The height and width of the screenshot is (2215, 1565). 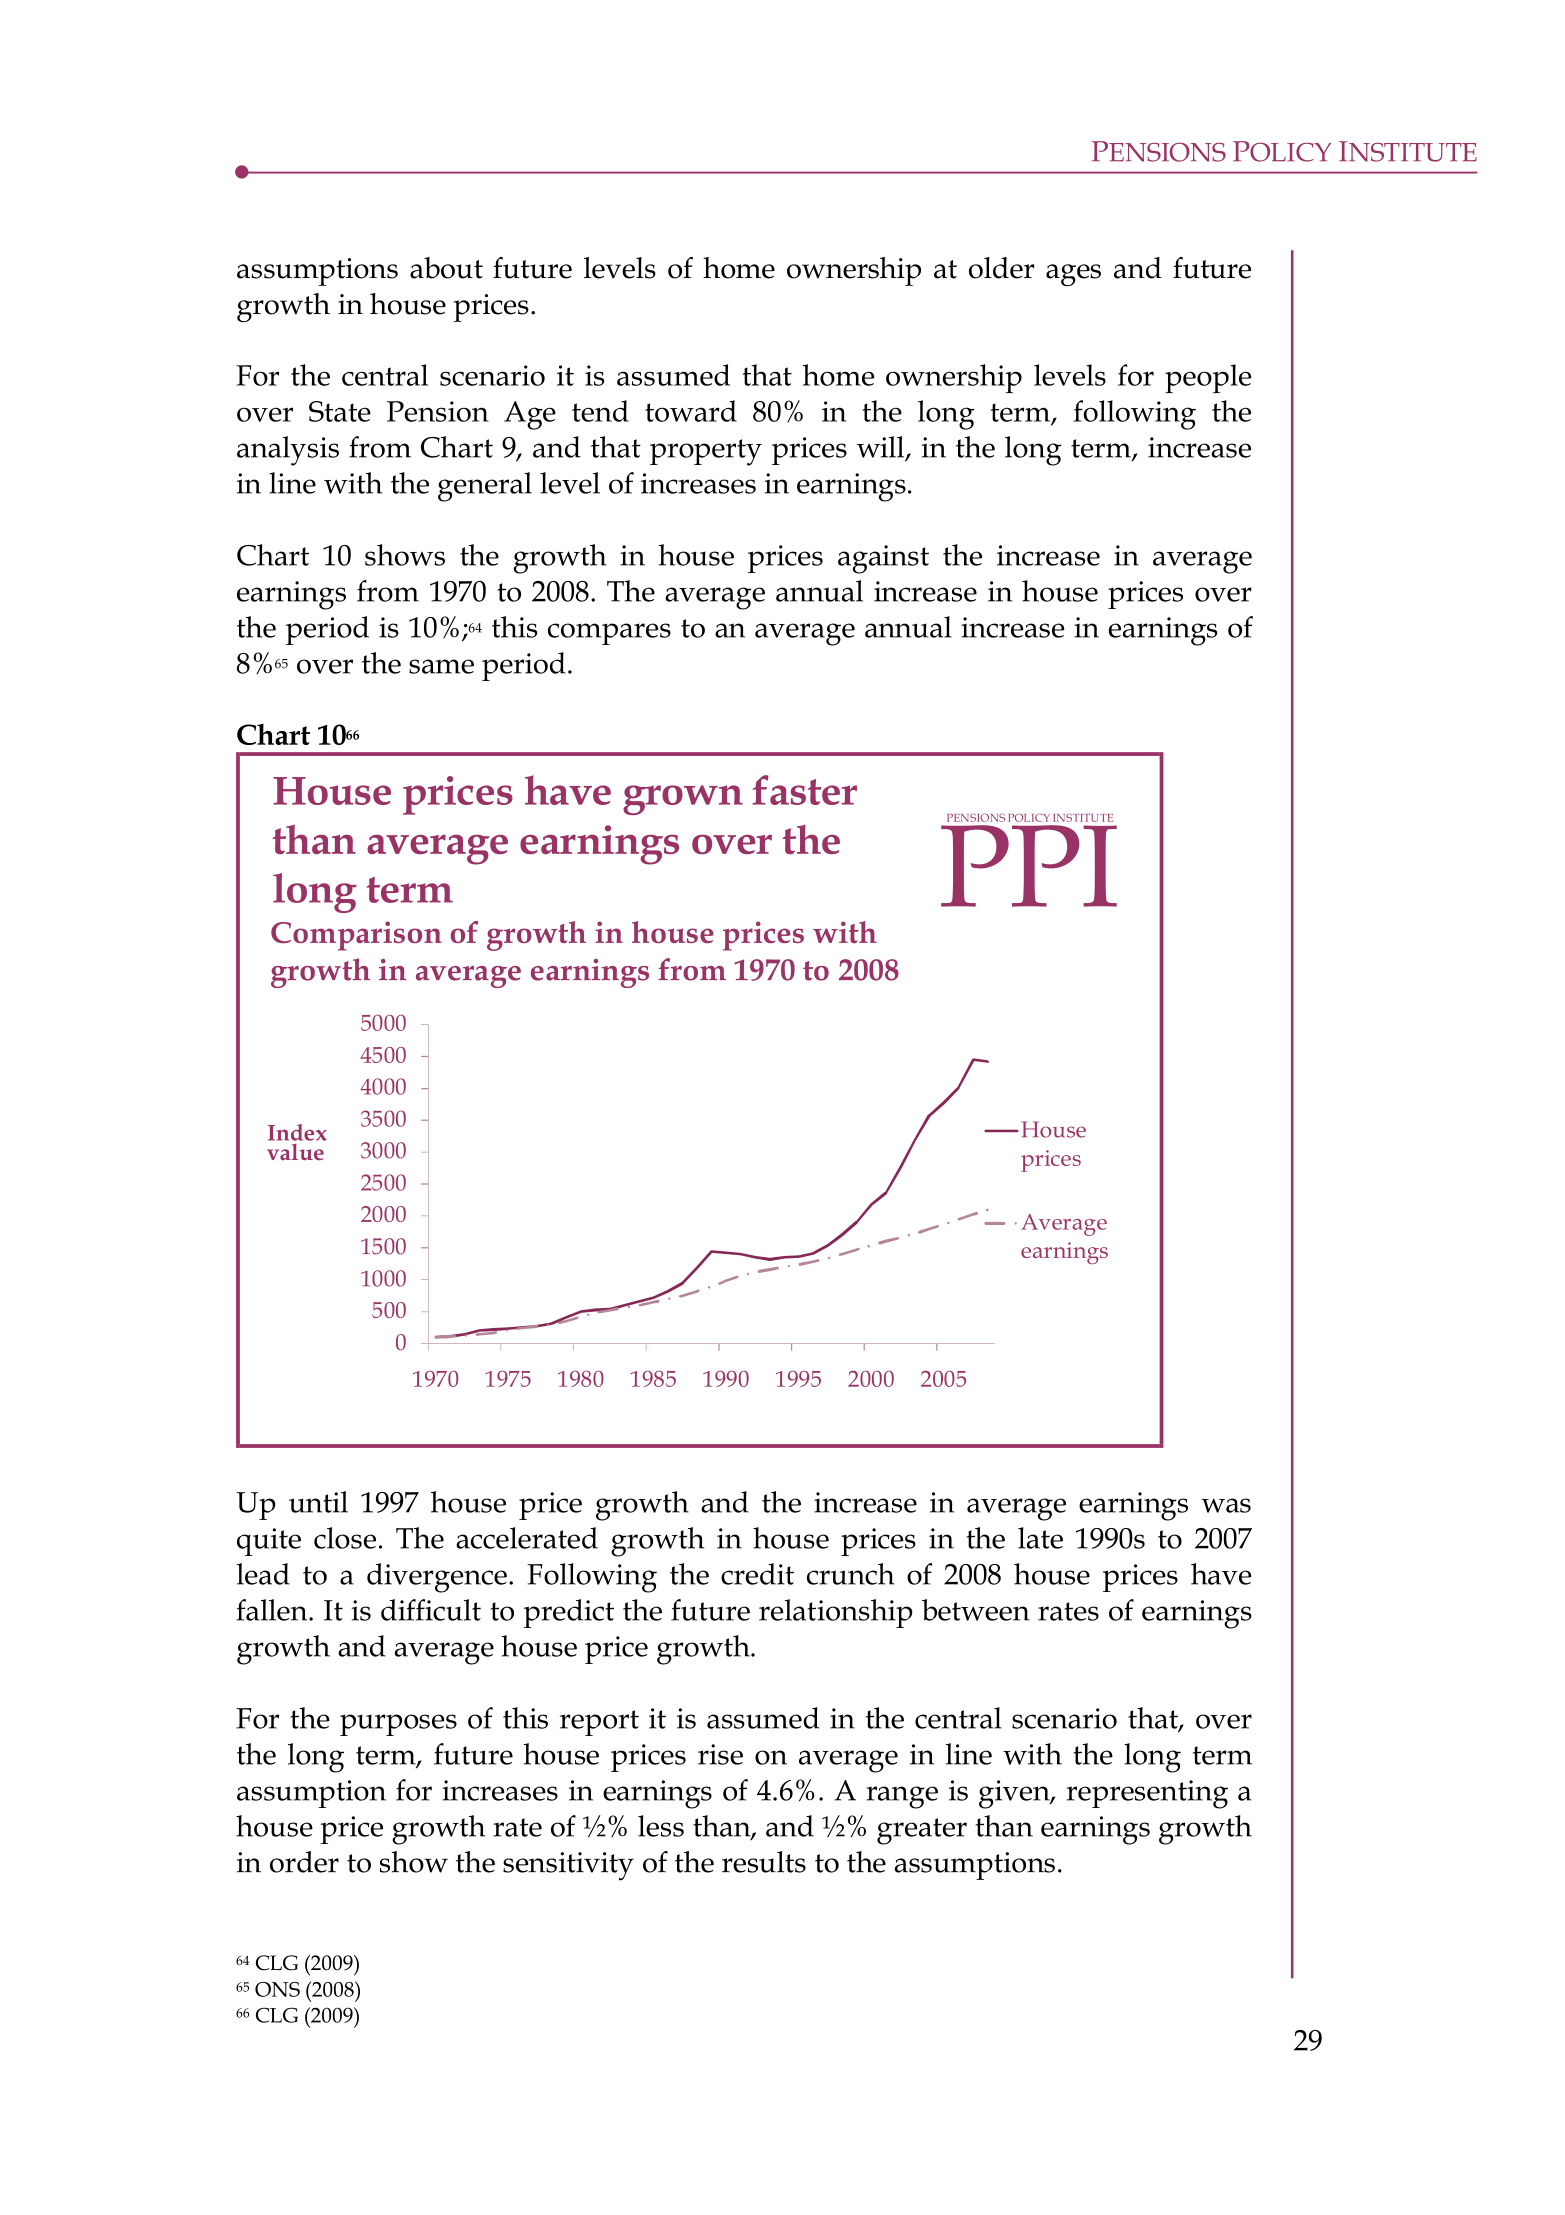 What do you see at coordinates (764, 1862) in the screenshot?
I see `results` at bounding box center [764, 1862].
